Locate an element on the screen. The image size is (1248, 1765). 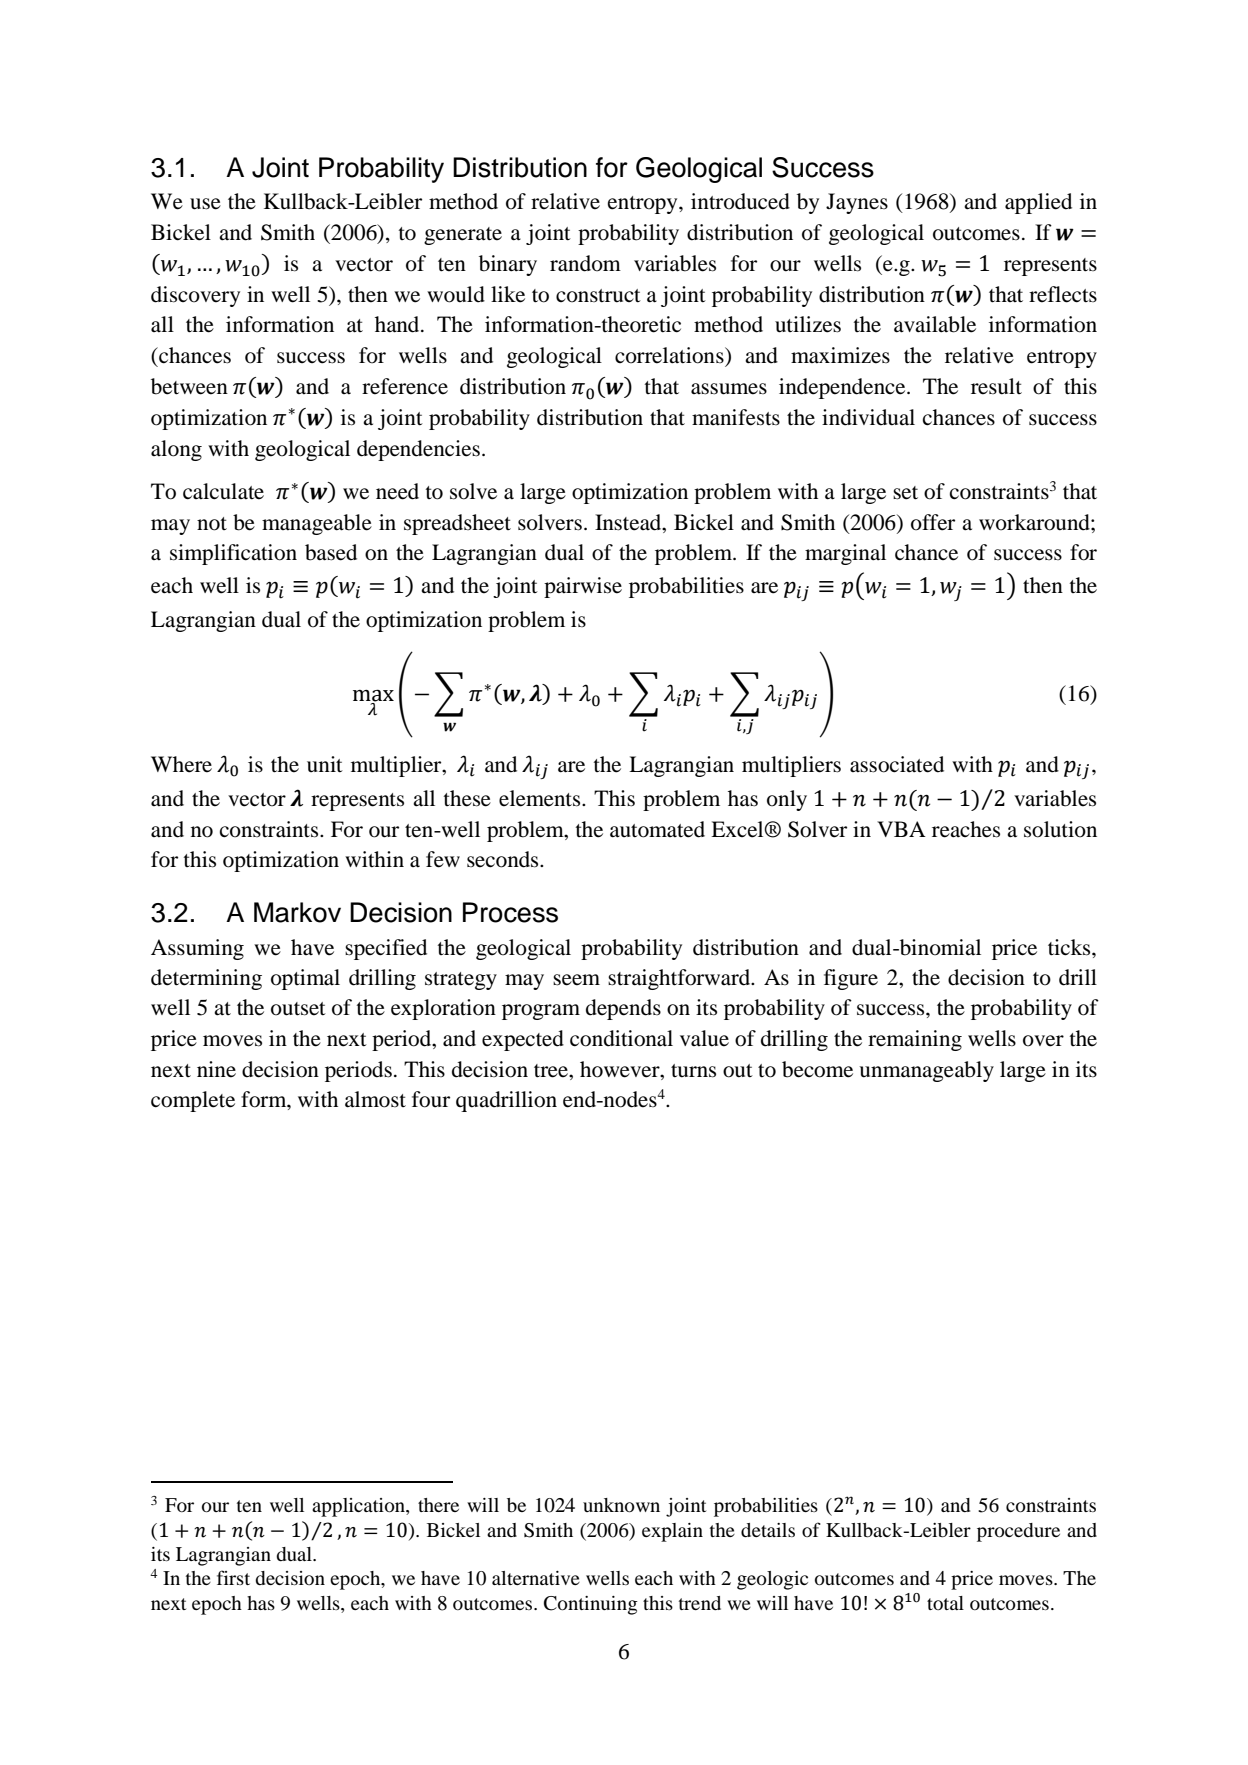
automated is located at coordinates (657, 829).
